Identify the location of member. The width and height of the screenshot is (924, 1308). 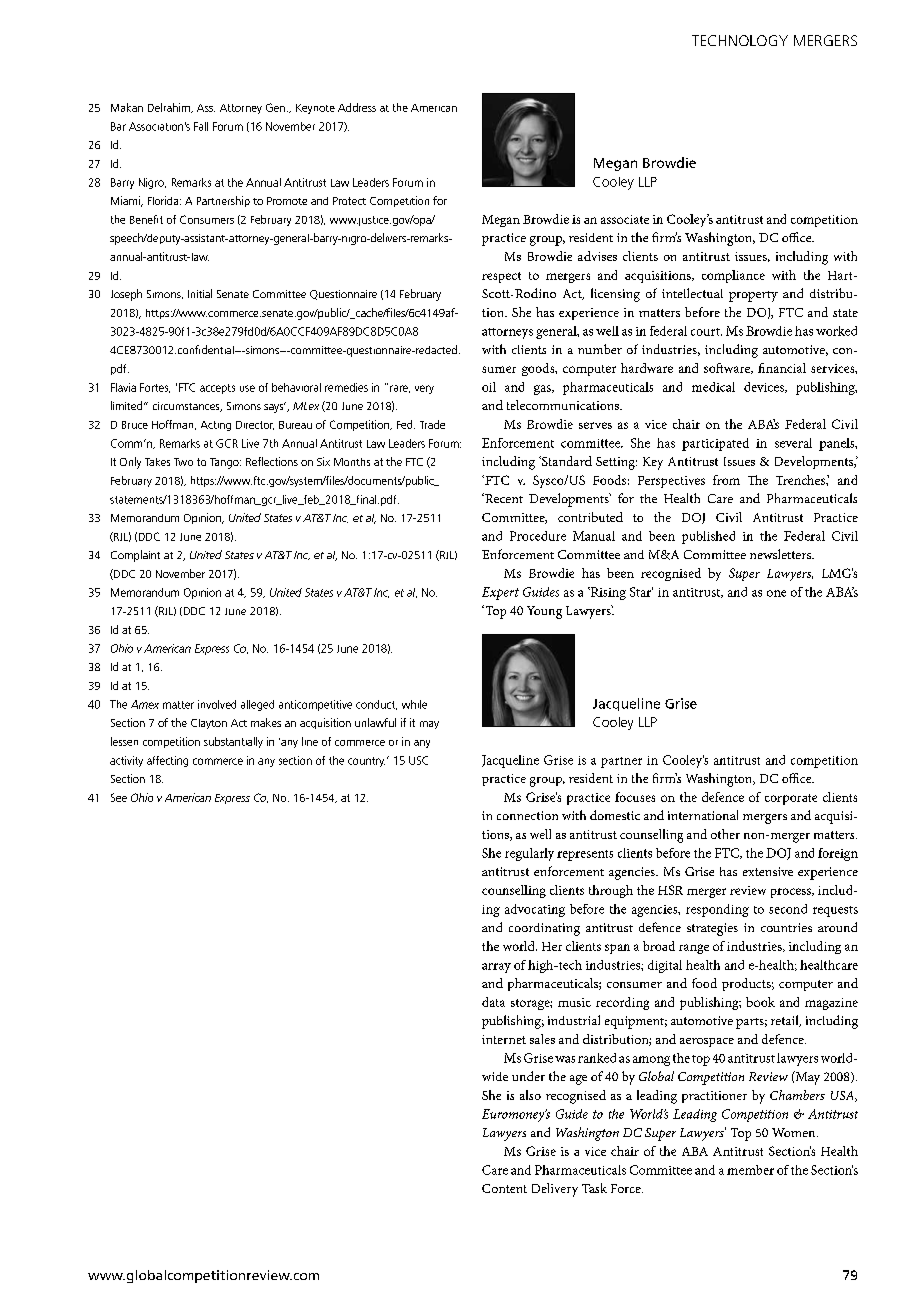
(750, 1170).
